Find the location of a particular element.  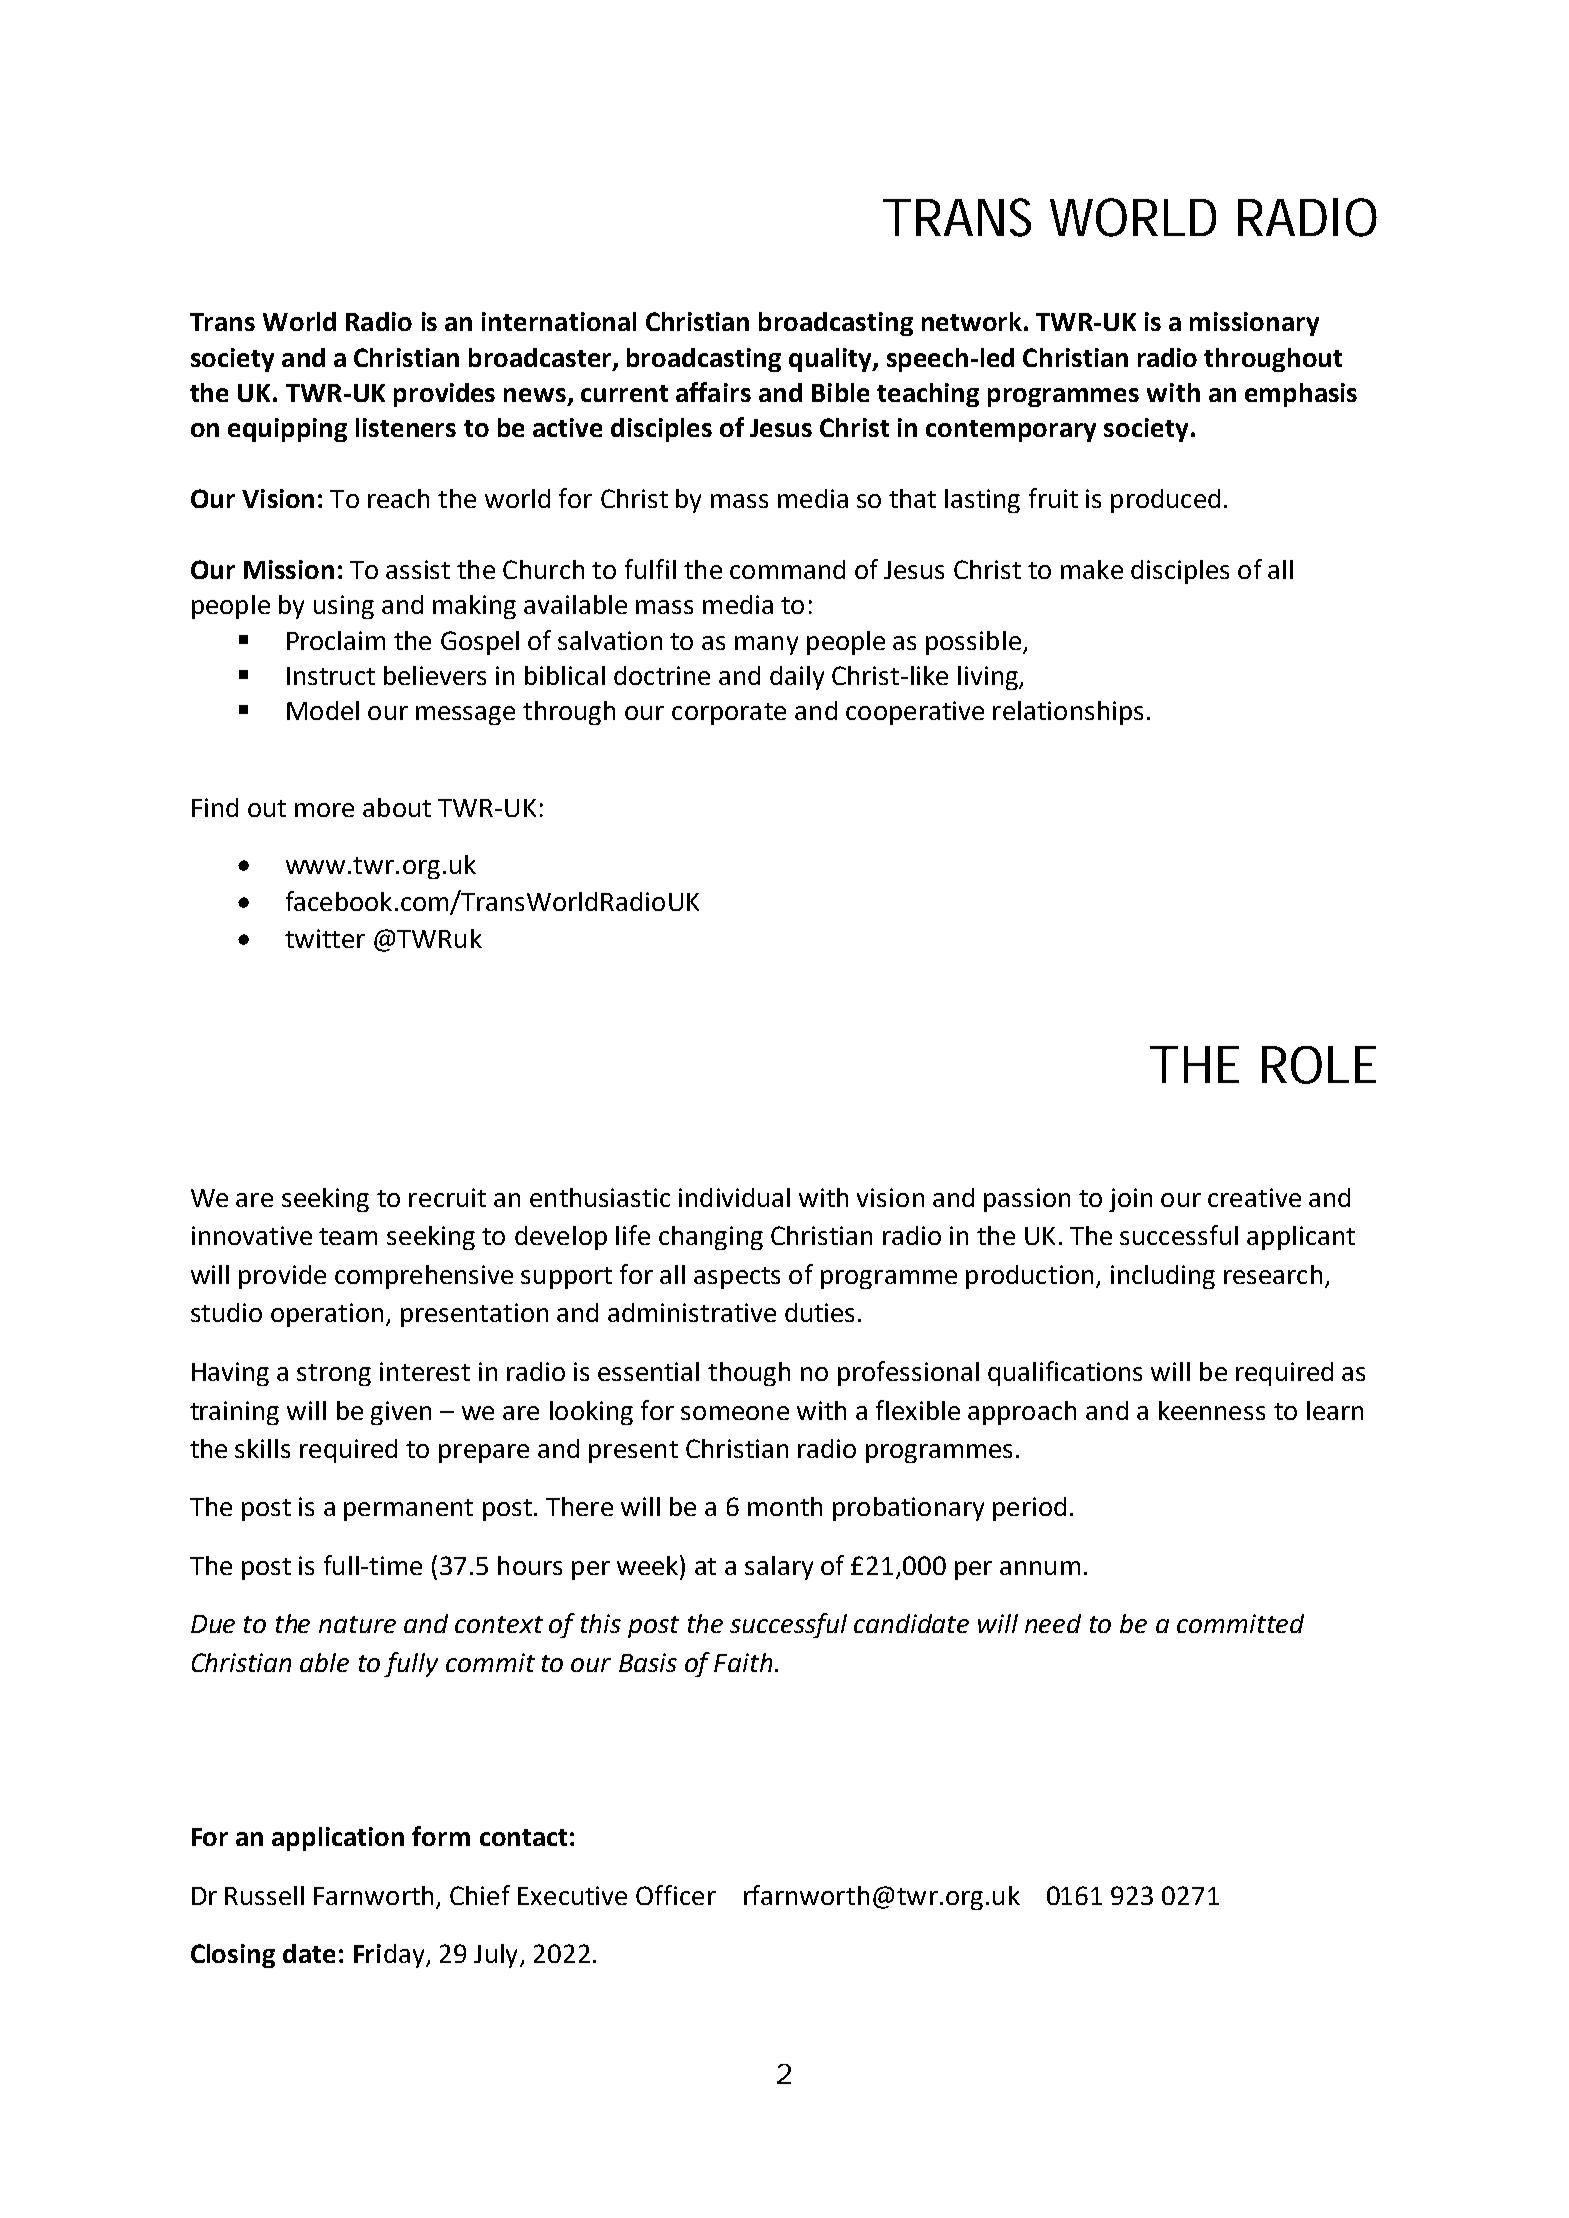

Friday is located at coordinates (390, 1956).
